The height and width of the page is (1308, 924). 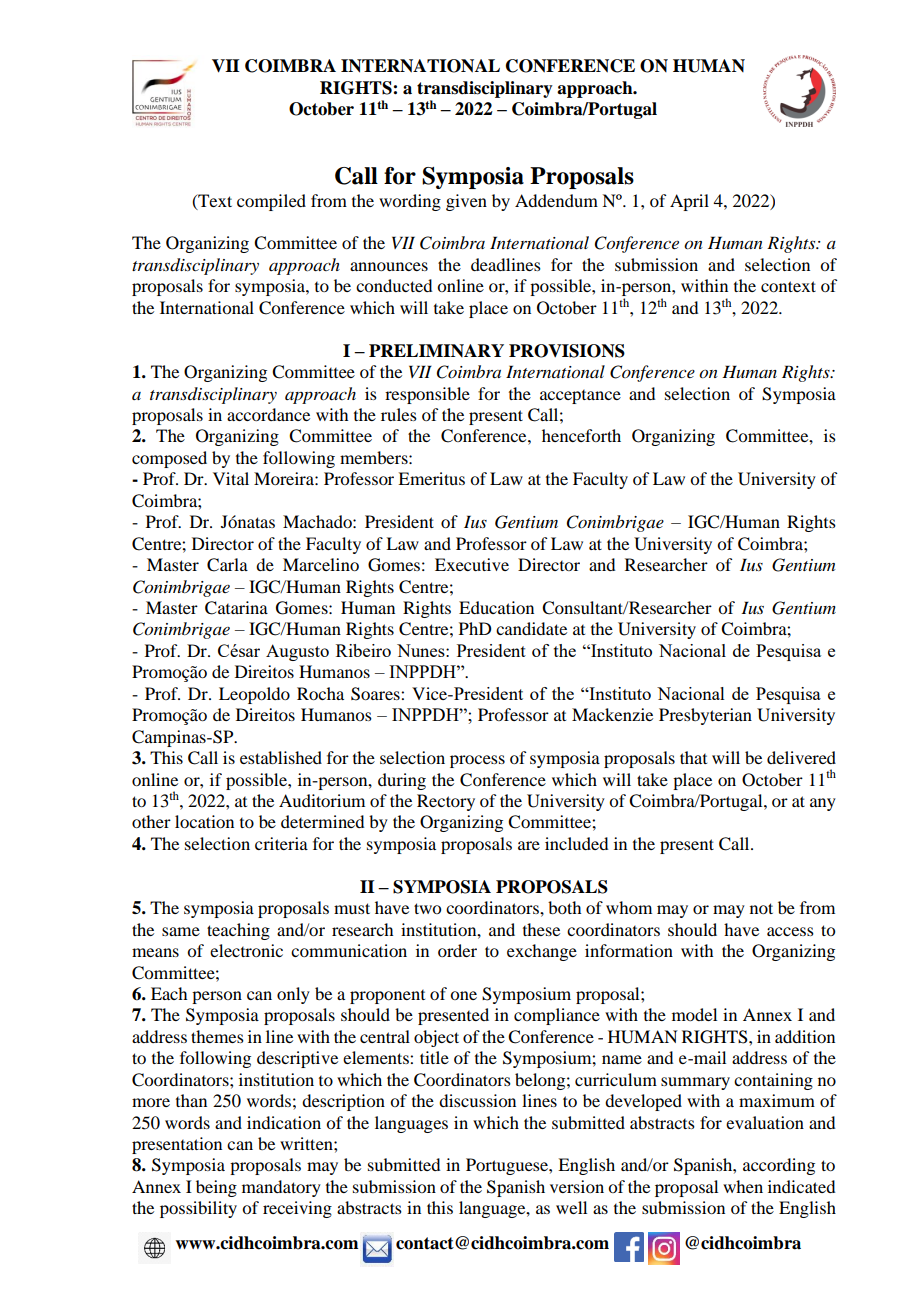 What do you see at coordinates (271, 202) in the page?
I see `compiled` at bounding box center [271, 202].
